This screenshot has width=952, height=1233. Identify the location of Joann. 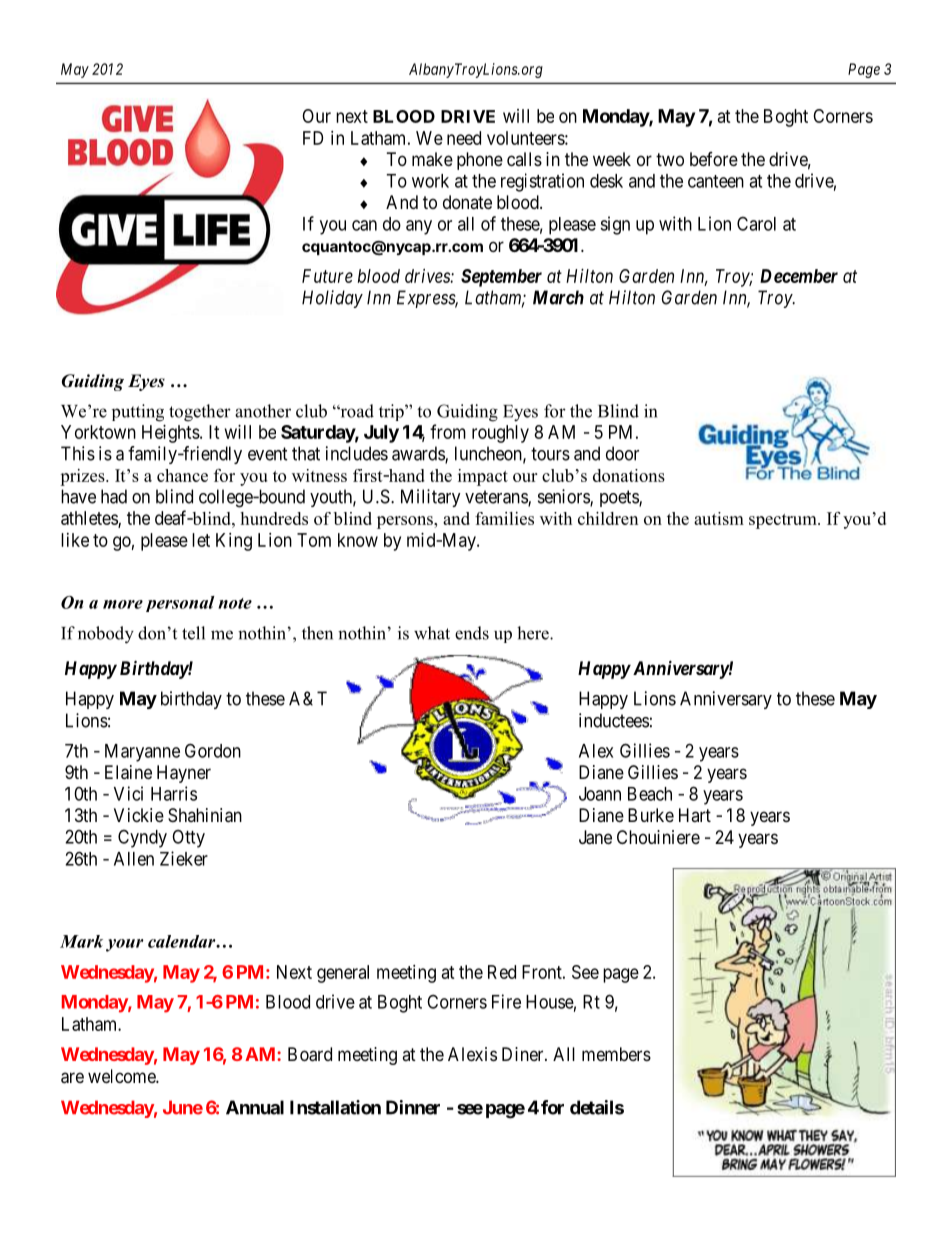
(600, 794).
